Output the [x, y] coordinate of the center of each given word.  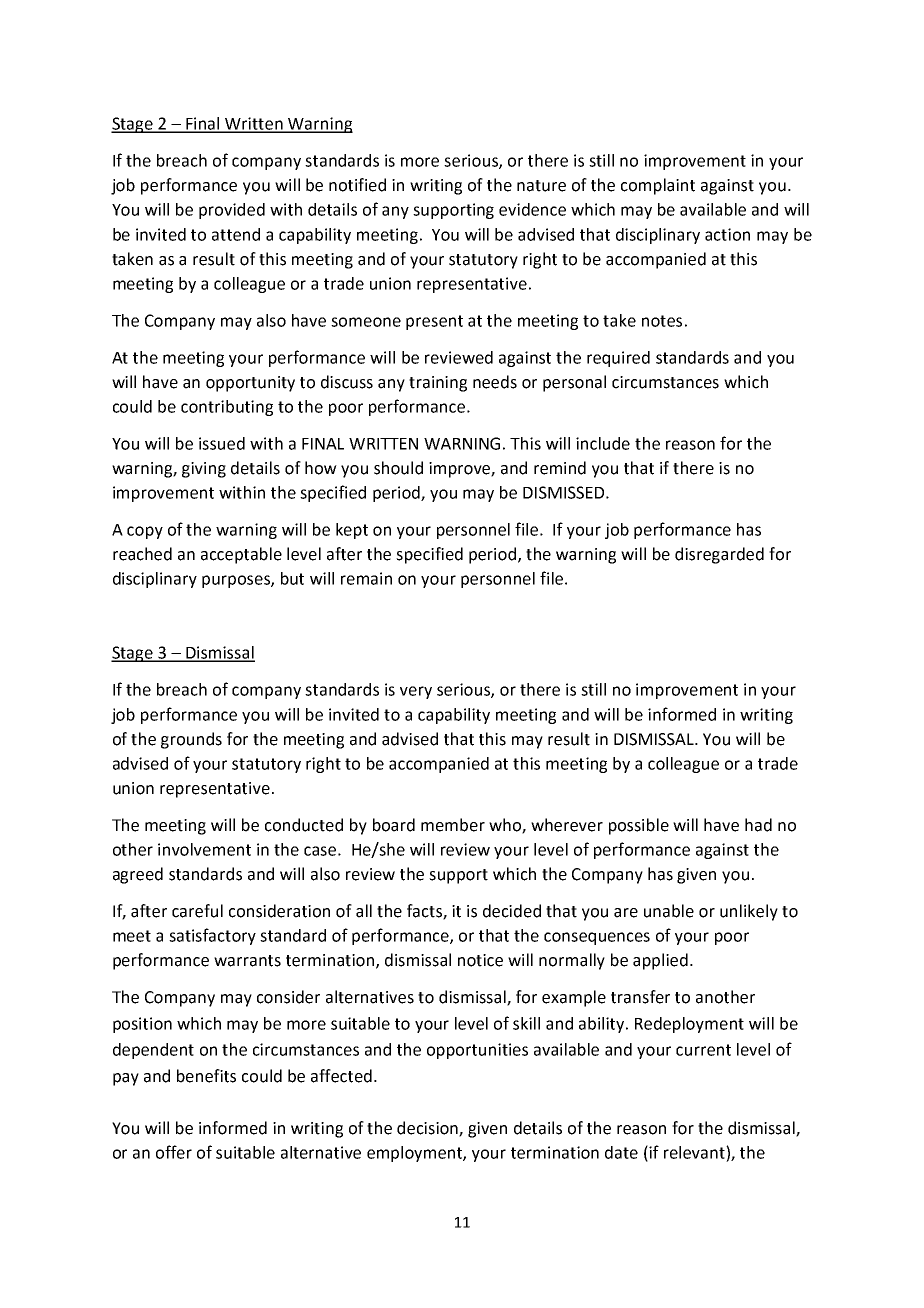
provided [232, 211]
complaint [658, 186]
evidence [532, 209]
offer [174, 1152]
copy [145, 532]
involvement [204, 849]
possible [639, 826]
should [398, 468]
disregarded [719, 555]
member [453, 825]
